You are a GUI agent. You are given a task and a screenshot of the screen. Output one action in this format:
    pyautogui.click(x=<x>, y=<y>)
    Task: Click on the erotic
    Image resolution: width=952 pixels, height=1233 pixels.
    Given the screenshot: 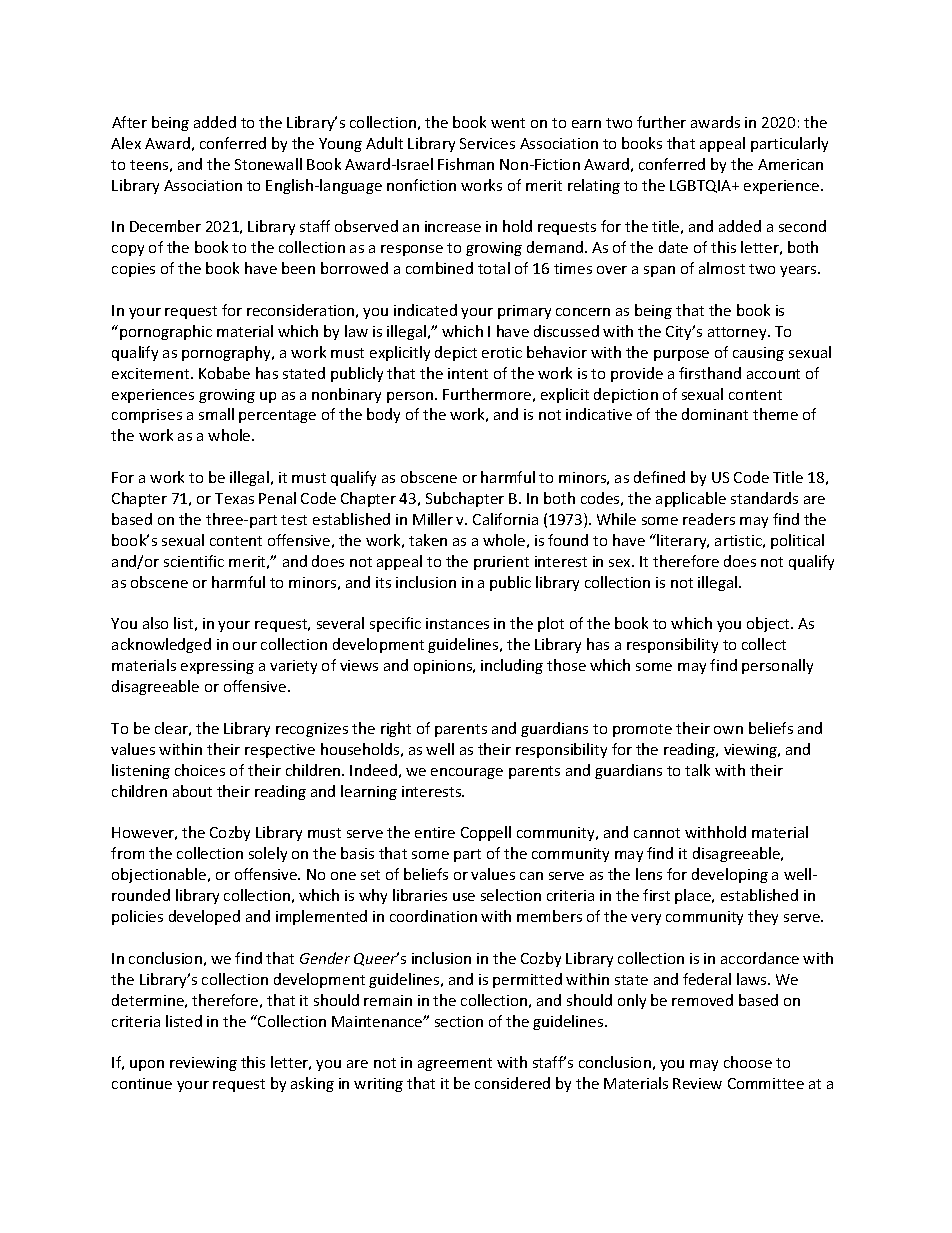 What is the action you would take?
    pyautogui.click(x=502, y=352)
